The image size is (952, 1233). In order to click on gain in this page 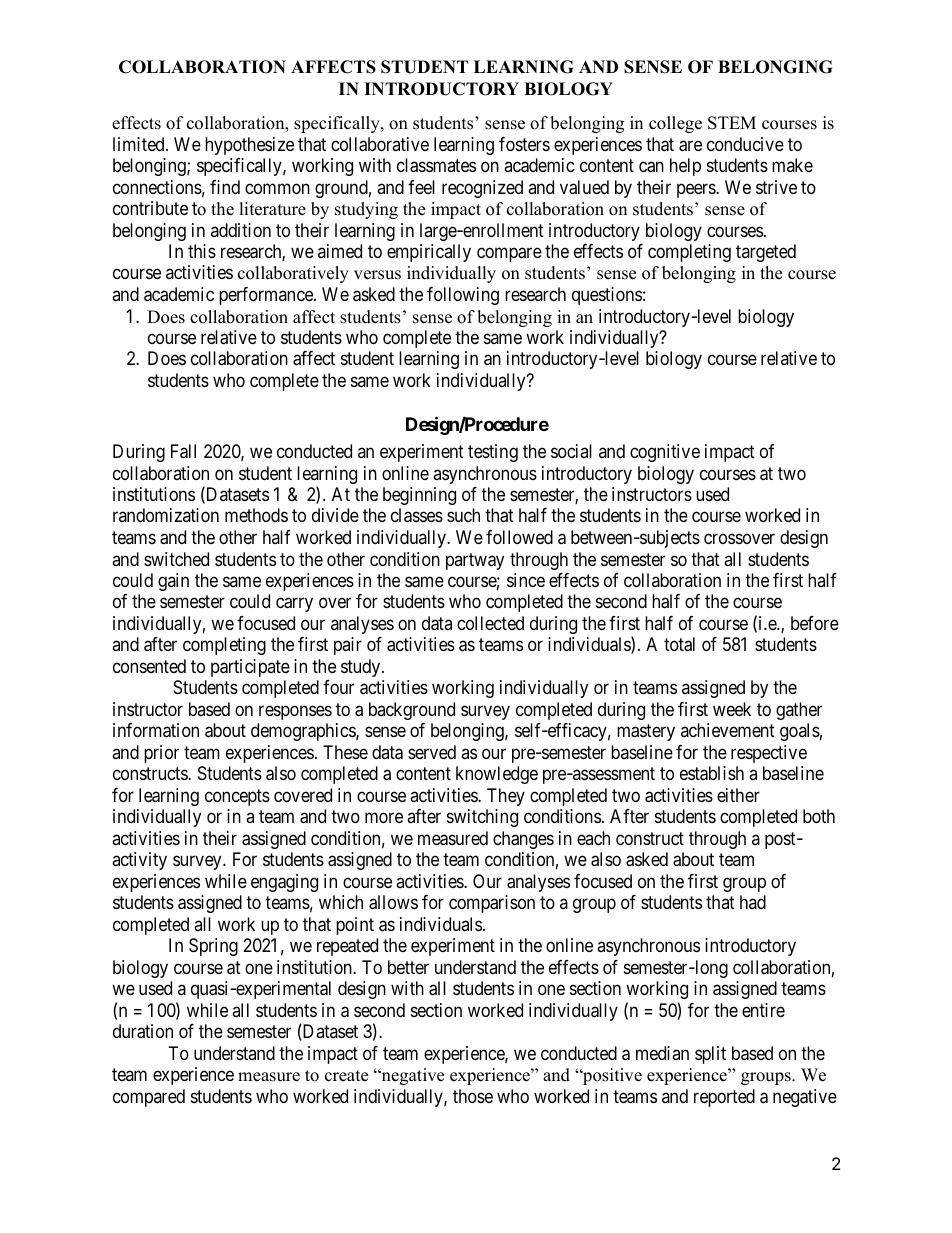, I will do `click(173, 582)`.
